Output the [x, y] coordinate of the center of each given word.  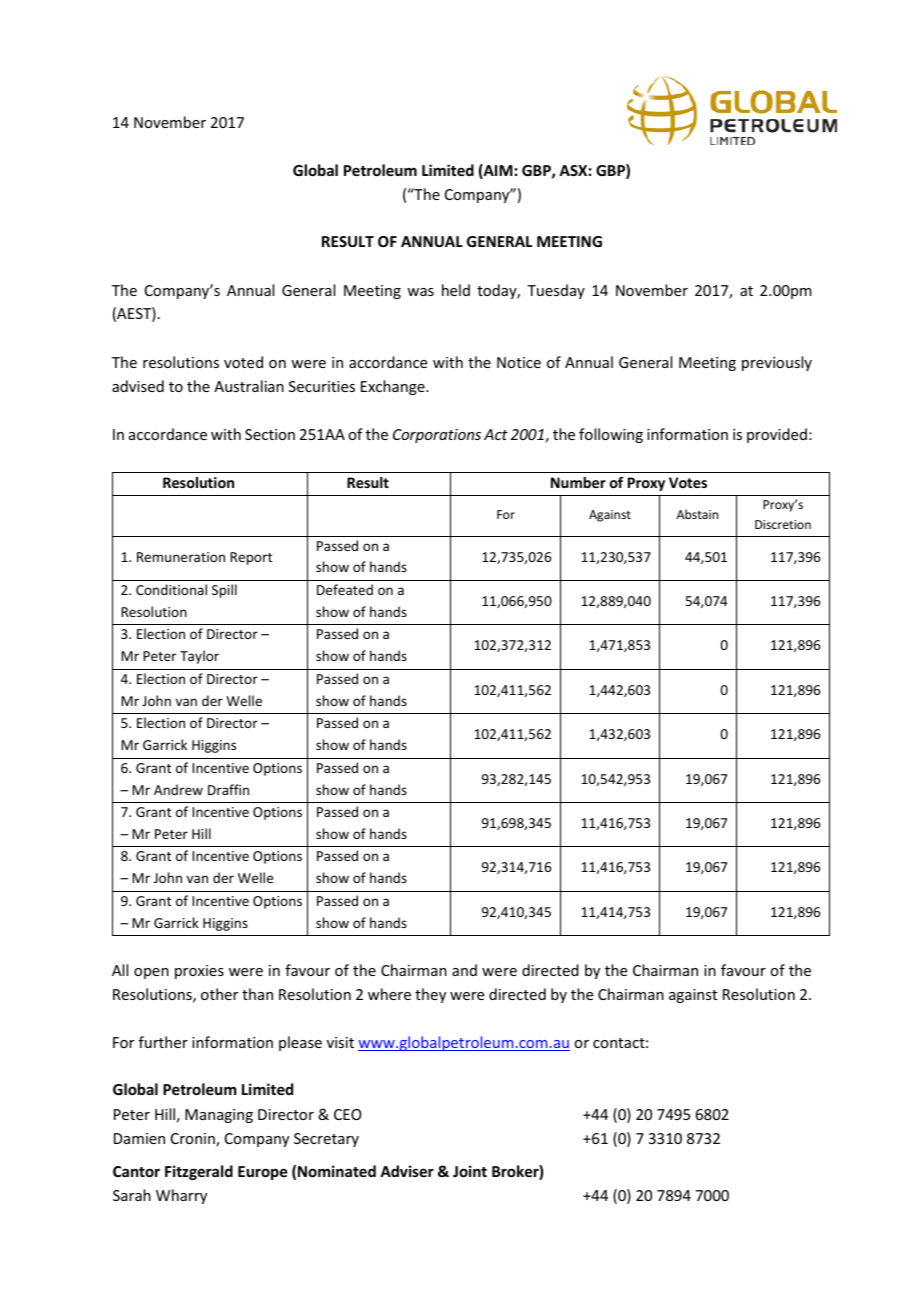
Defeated [345, 589]
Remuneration [181, 557]
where [389, 994]
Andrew [178, 789]
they [430, 995]
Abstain [697, 514]
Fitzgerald [199, 1172]
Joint [470, 1171]
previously [777, 363]
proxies [199, 972]
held [456, 290]
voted [243, 362]
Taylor [199, 657]
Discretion [783, 524]
